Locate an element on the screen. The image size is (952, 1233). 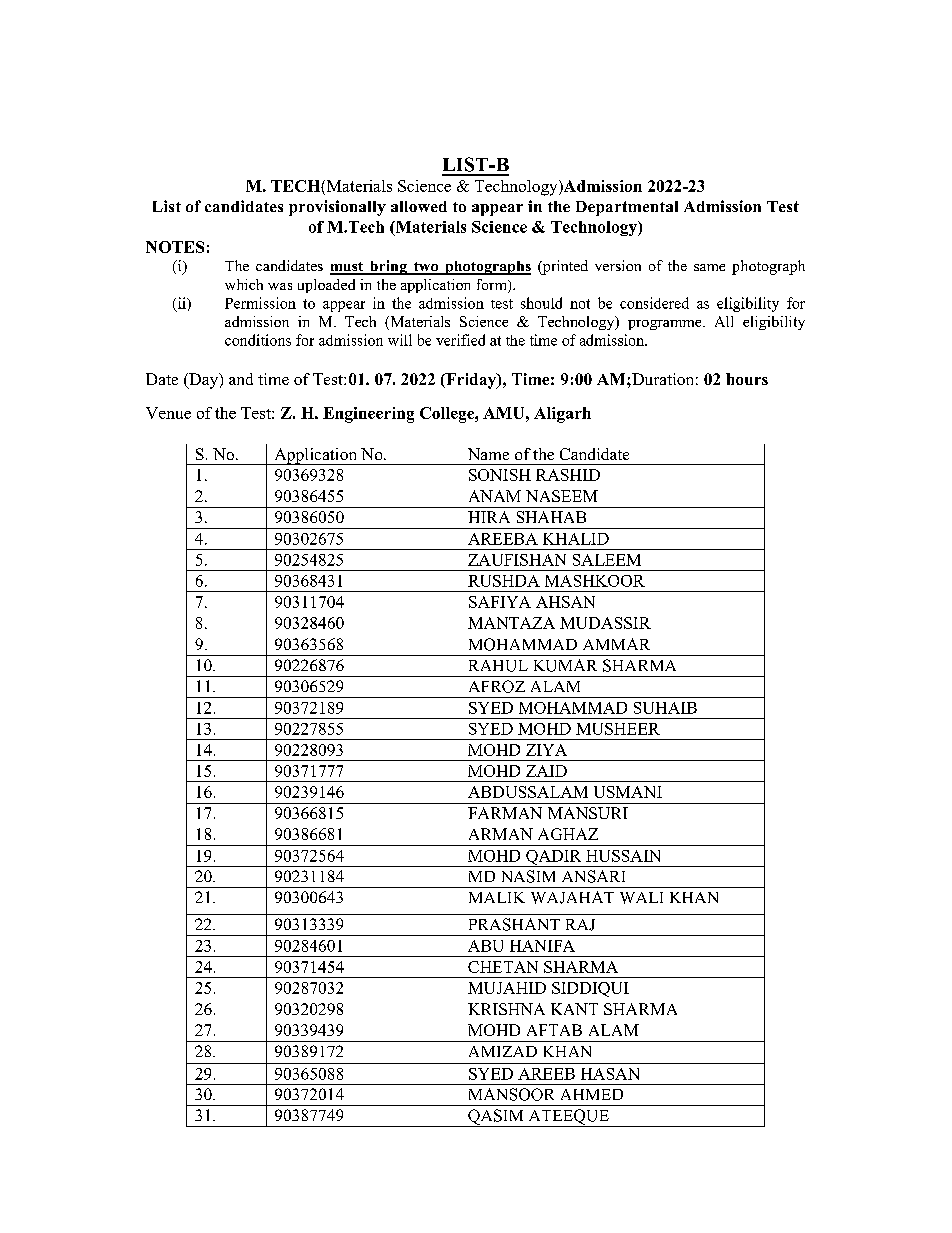
which is located at coordinates (244, 284).
